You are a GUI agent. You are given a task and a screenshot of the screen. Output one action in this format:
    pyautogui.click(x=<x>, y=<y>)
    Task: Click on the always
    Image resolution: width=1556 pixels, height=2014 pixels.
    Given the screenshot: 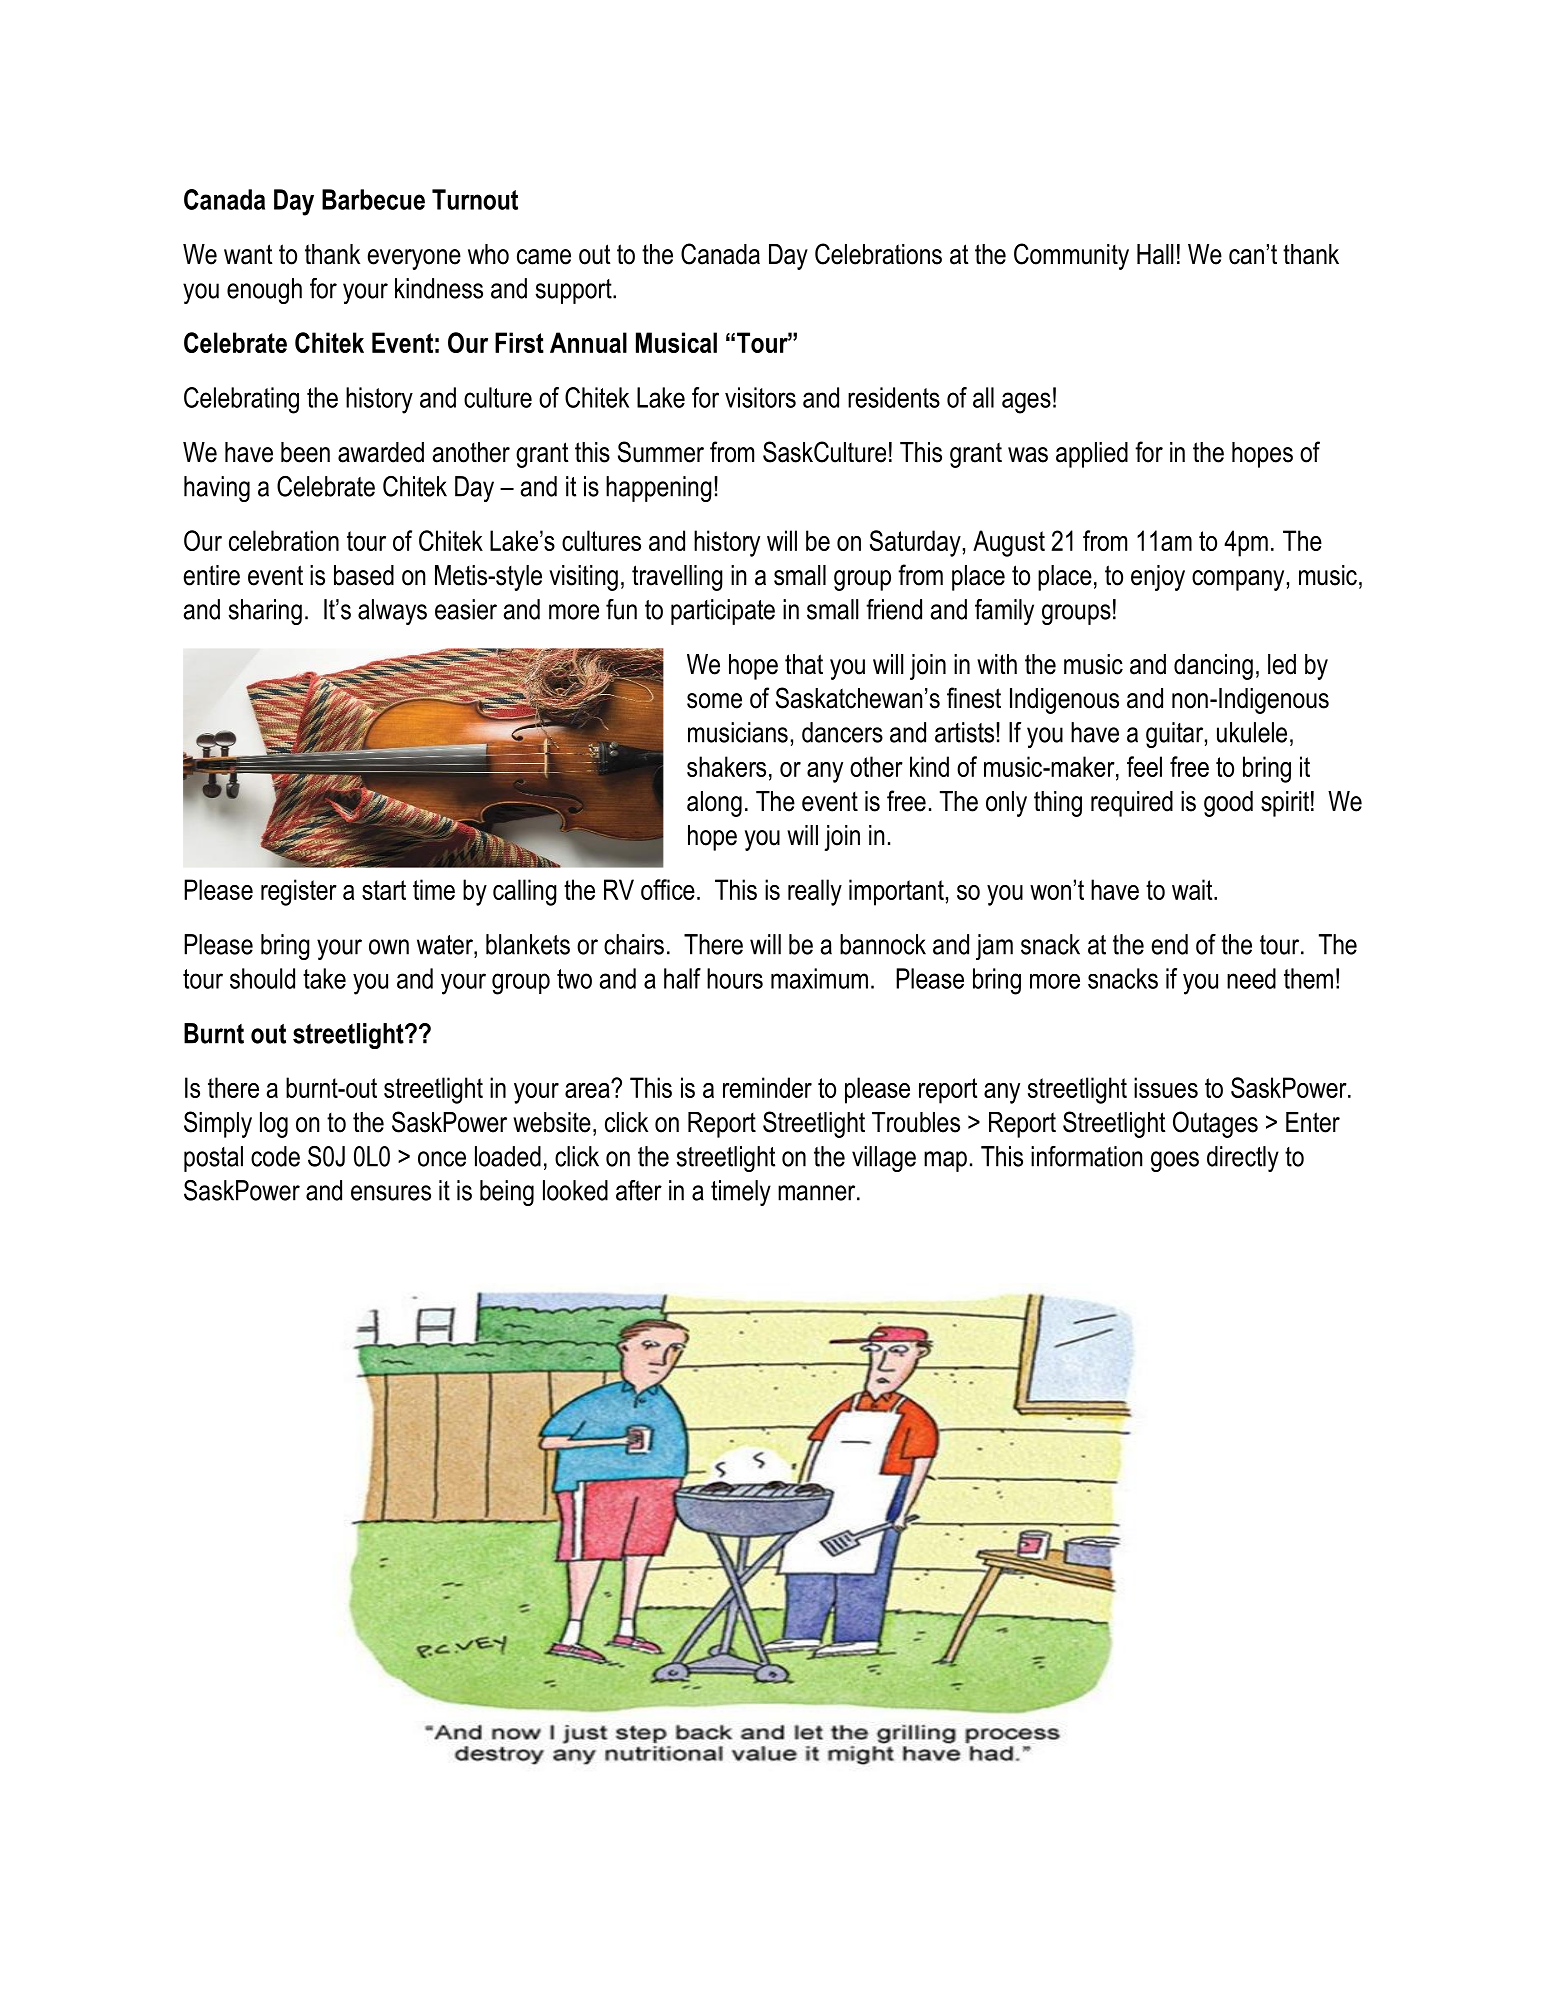 What is the action you would take?
    pyautogui.click(x=392, y=612)
